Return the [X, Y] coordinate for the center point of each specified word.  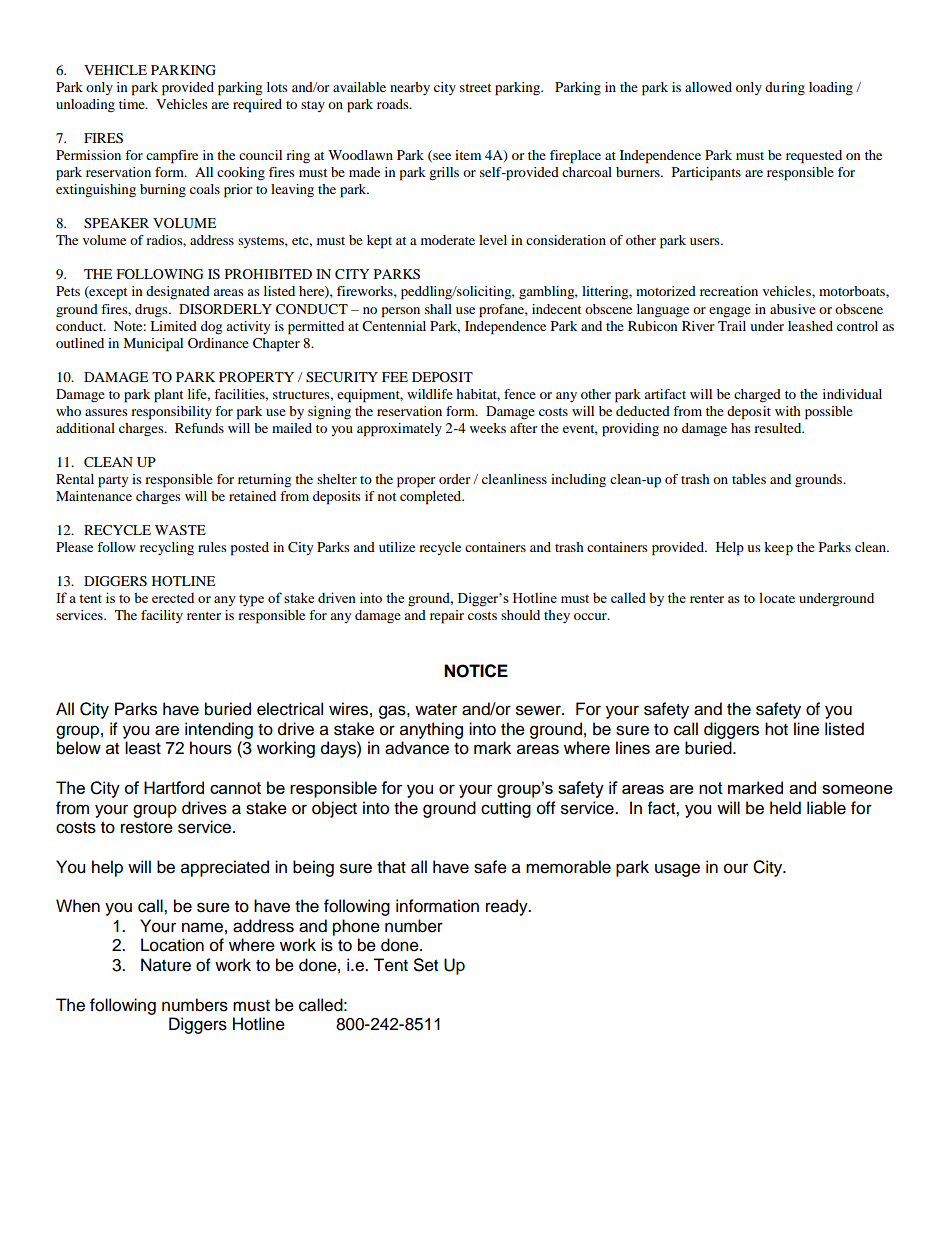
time [133, 104]
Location [172, 945]
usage [677, 870]
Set [426, 965]
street [475, 88]
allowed [708, 87]
